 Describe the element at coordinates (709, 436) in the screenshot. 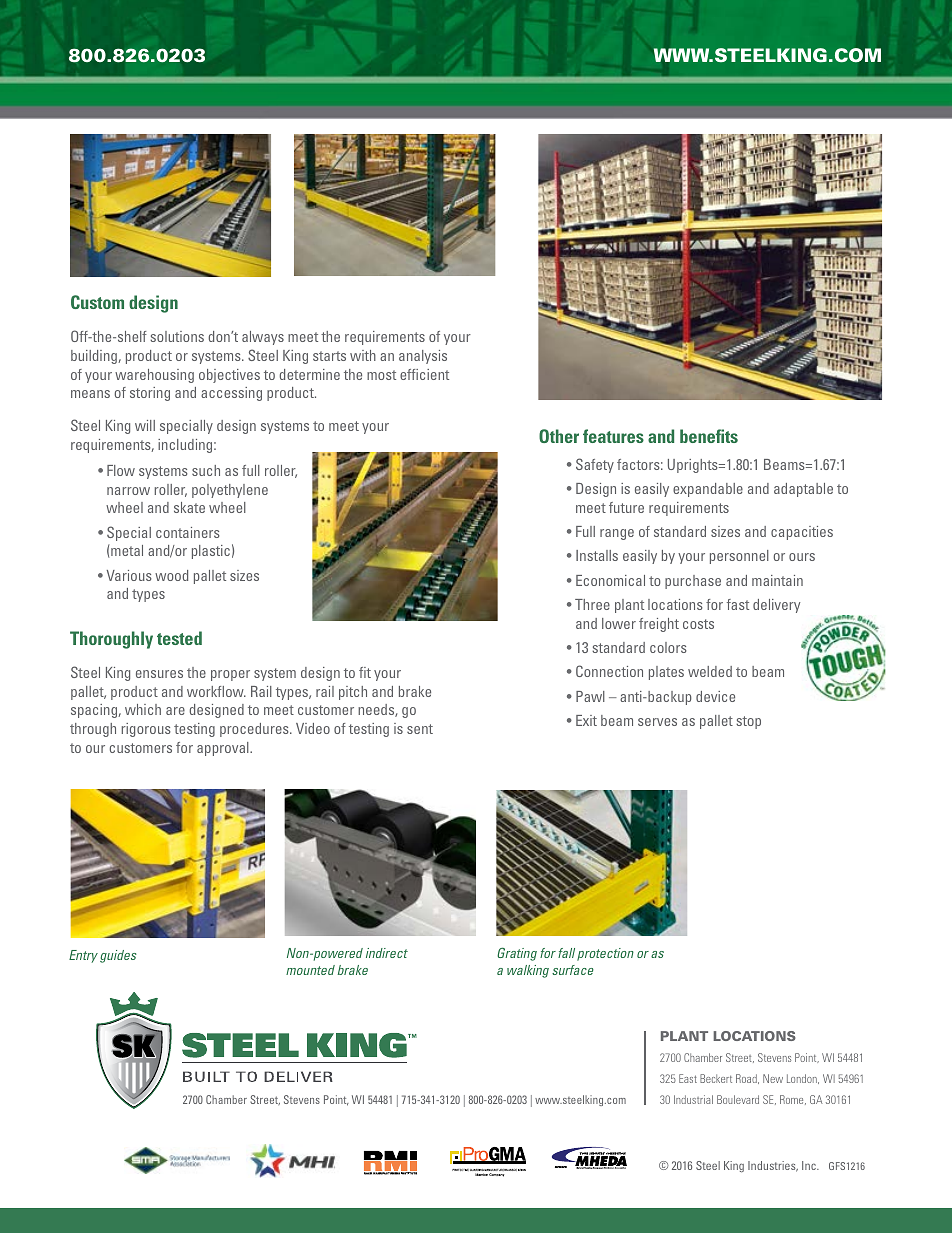

I see `benefits` at that location.
